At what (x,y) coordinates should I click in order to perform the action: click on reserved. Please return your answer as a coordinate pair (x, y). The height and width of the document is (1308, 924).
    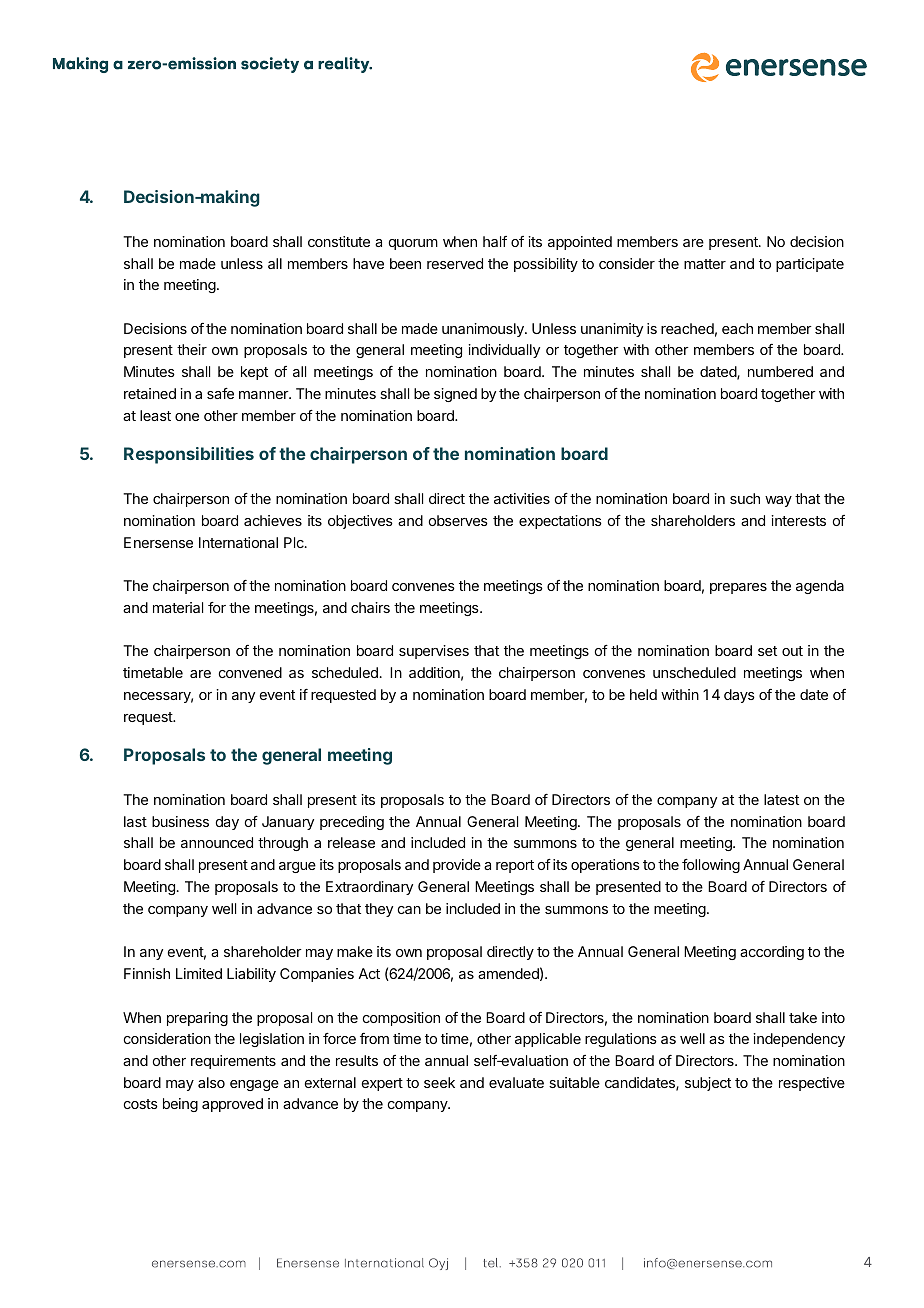
    Looking at the image, I should click on (455, 263).
